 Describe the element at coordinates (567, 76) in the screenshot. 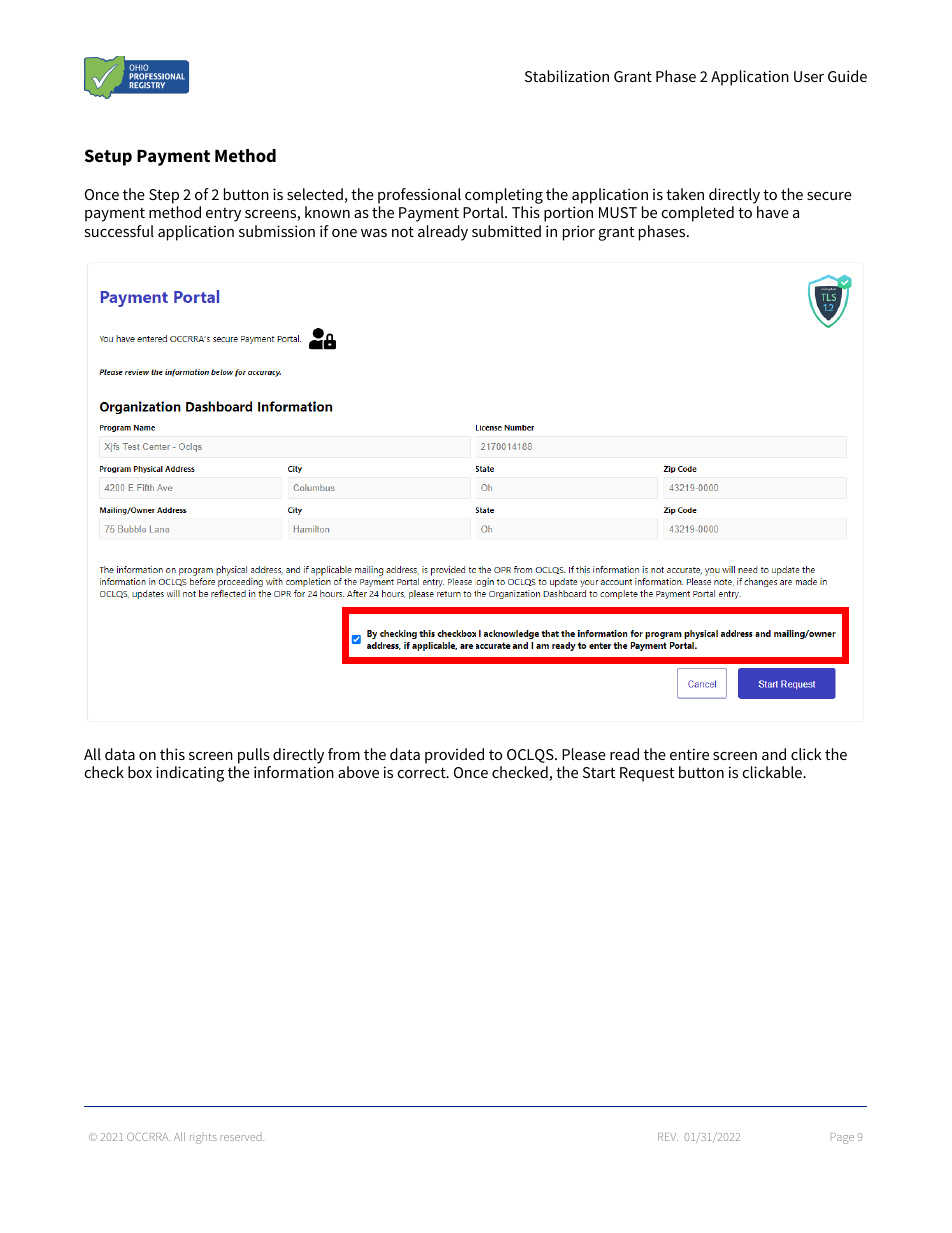

I see `Stabilization` at that location.
